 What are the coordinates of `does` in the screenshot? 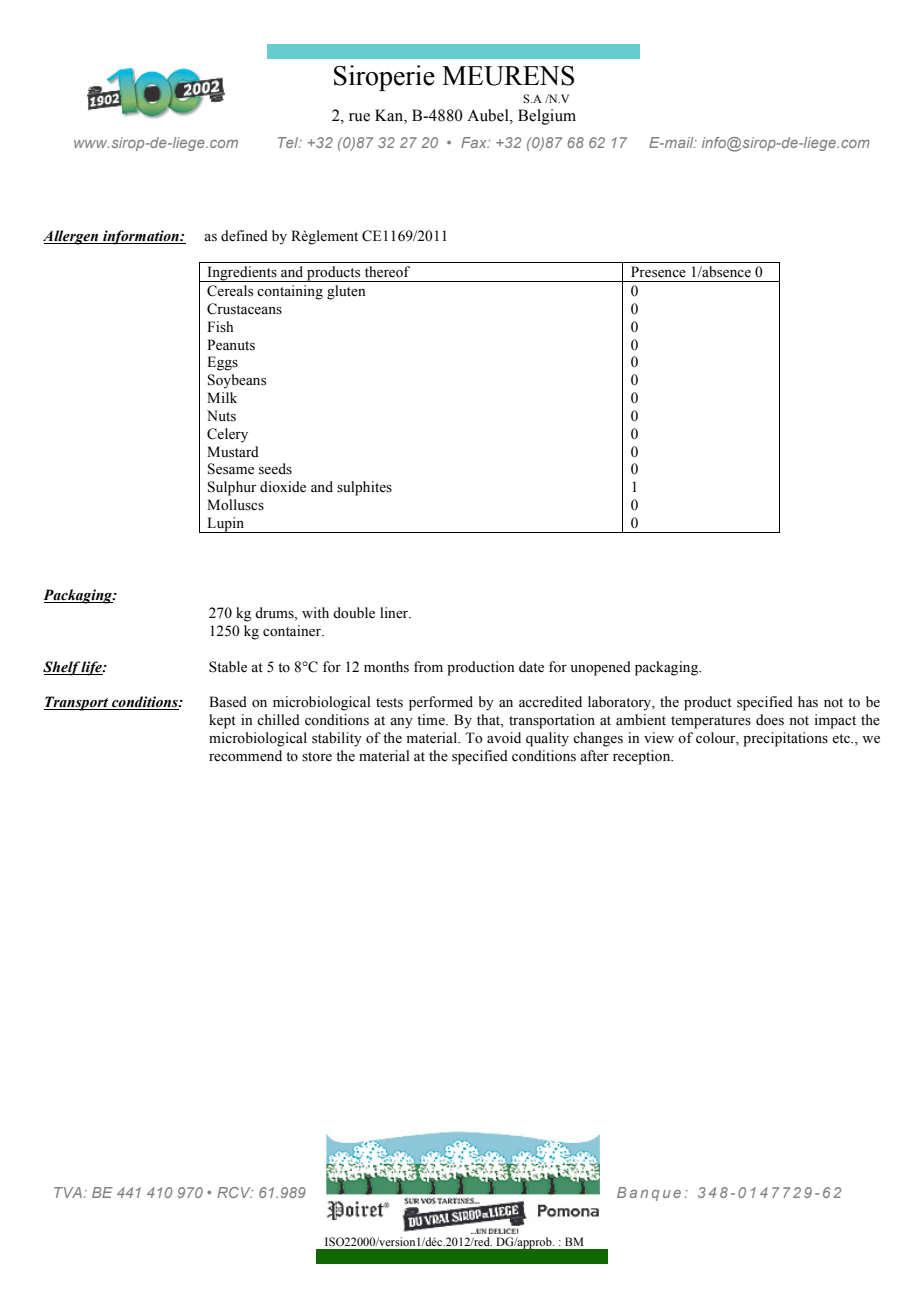 It's located at (770, 720).
